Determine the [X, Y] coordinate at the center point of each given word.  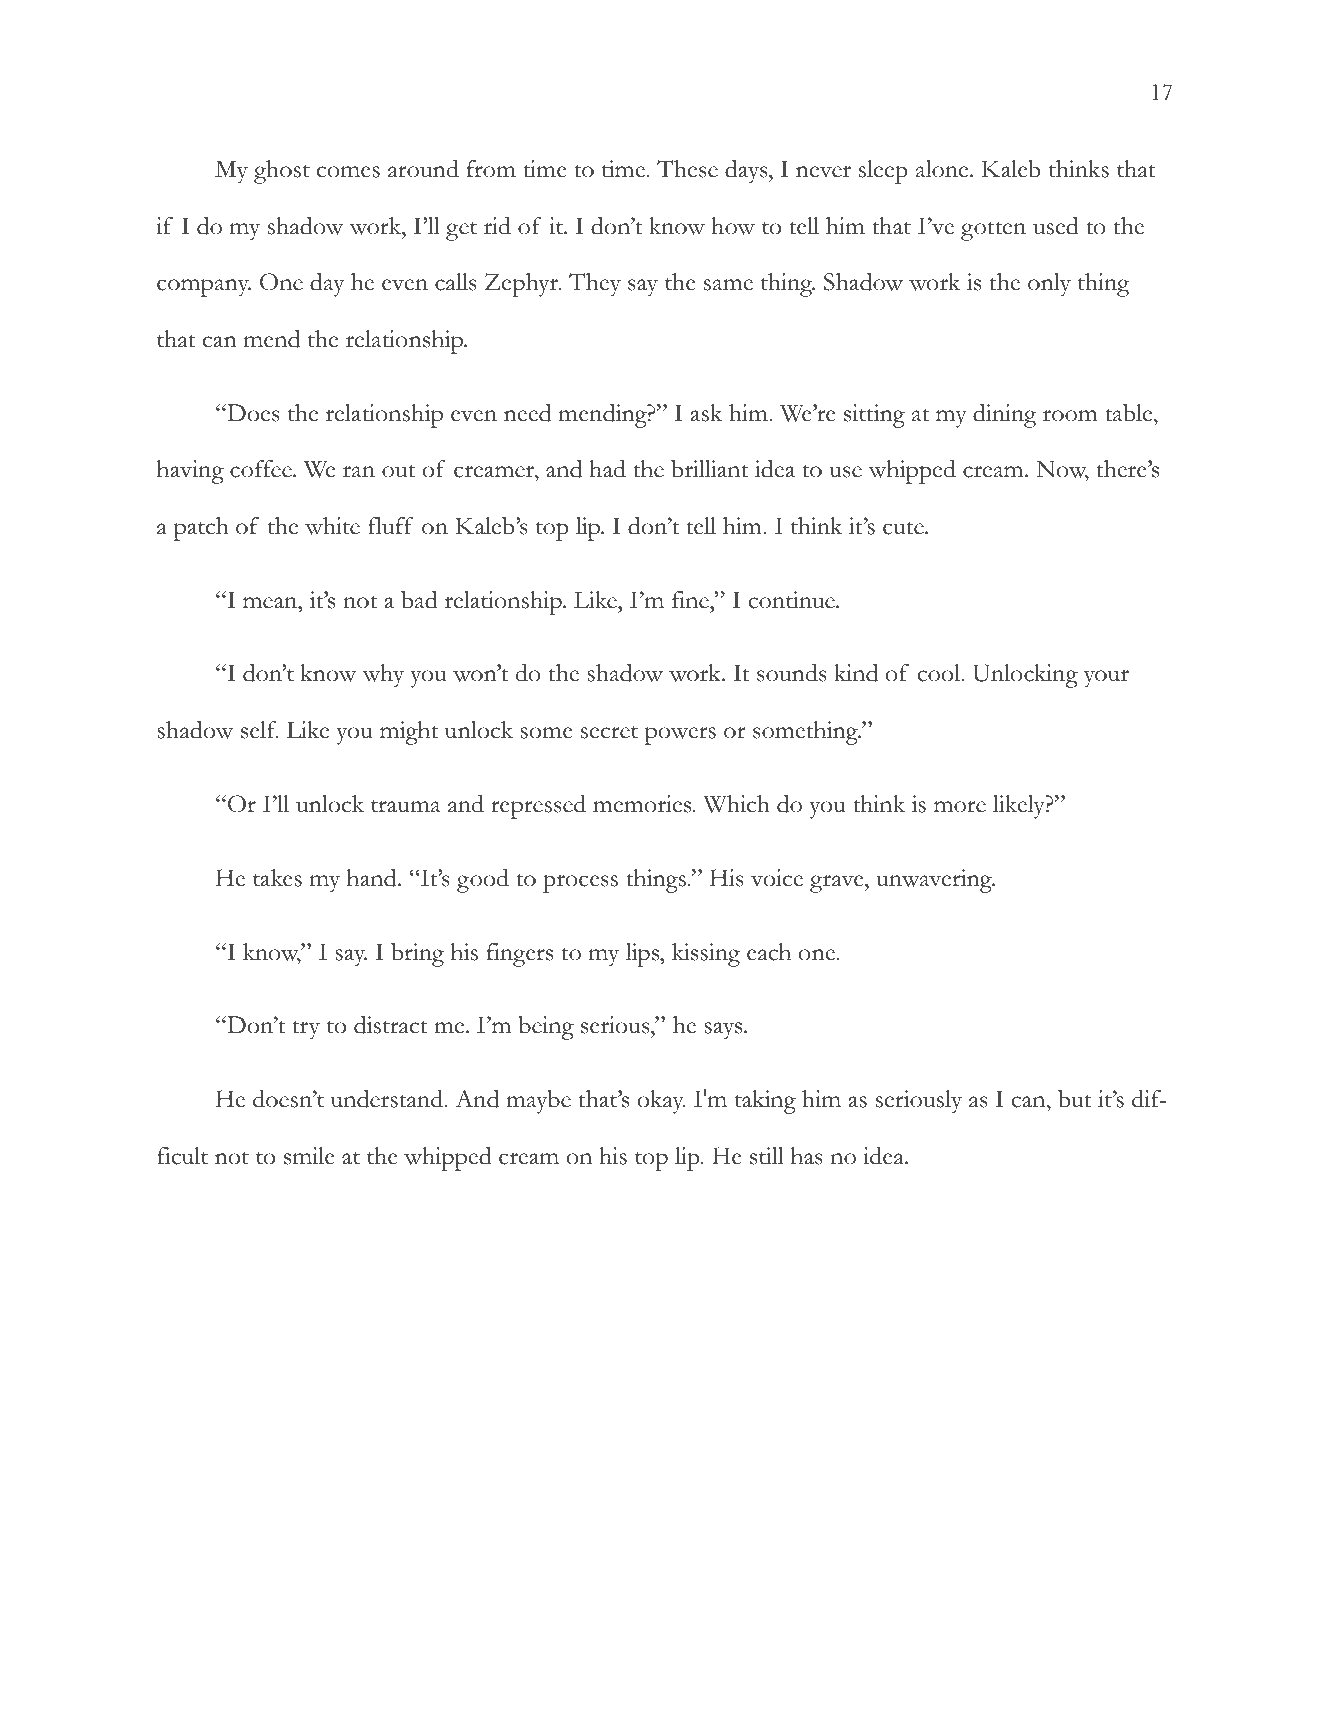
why [383, 676]
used [1056, 226]
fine [691, 600]
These [687, 169]
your [1106, 679]
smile [309, 1156]
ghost [282, 172]
